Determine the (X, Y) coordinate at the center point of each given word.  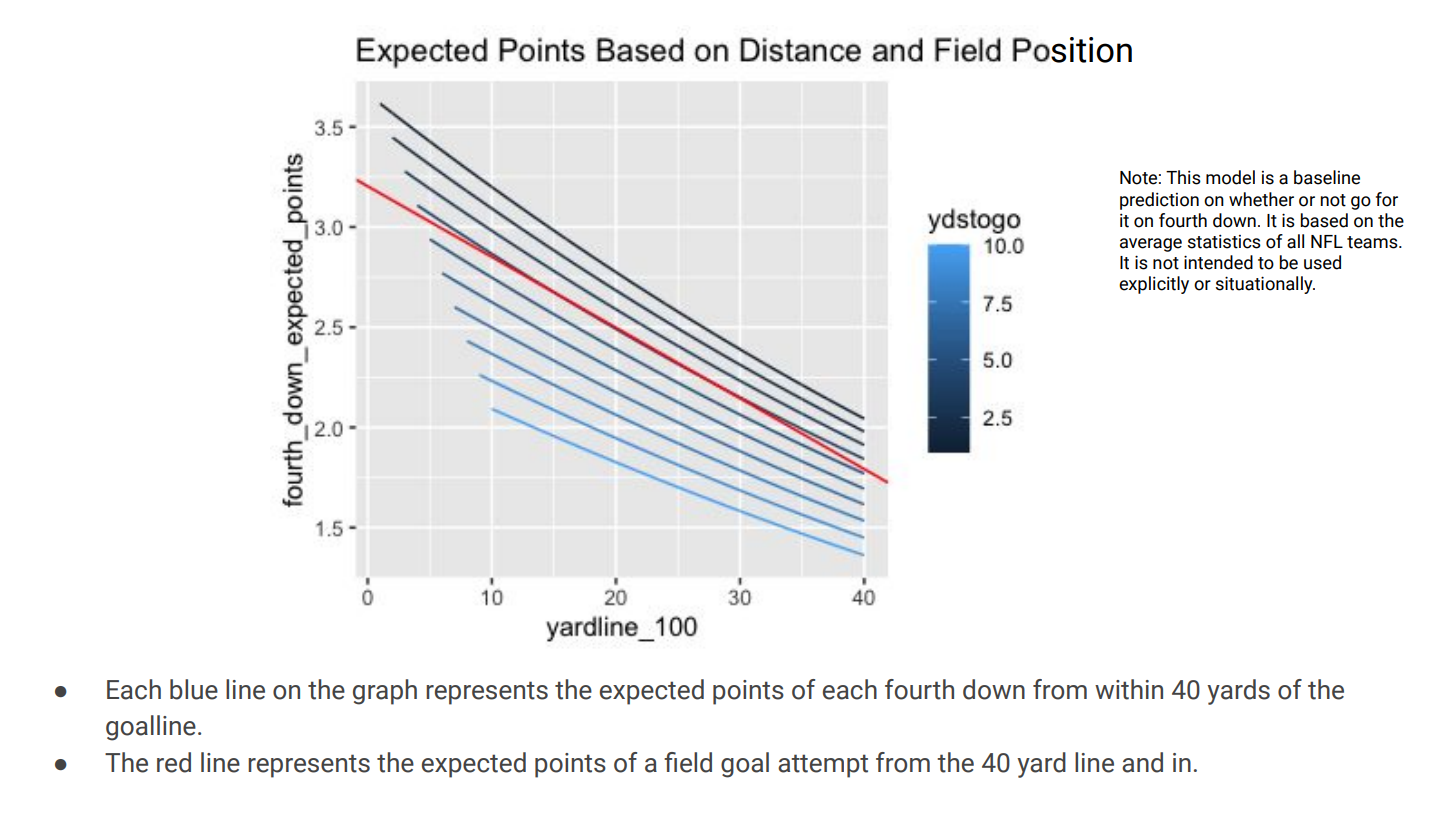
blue (194, 689)
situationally (1265, 285)
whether (1261, 199)
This (1183, 177)
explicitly (1154, 285)
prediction (1159, 201)
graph (385, 692)
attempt (823, 766)
